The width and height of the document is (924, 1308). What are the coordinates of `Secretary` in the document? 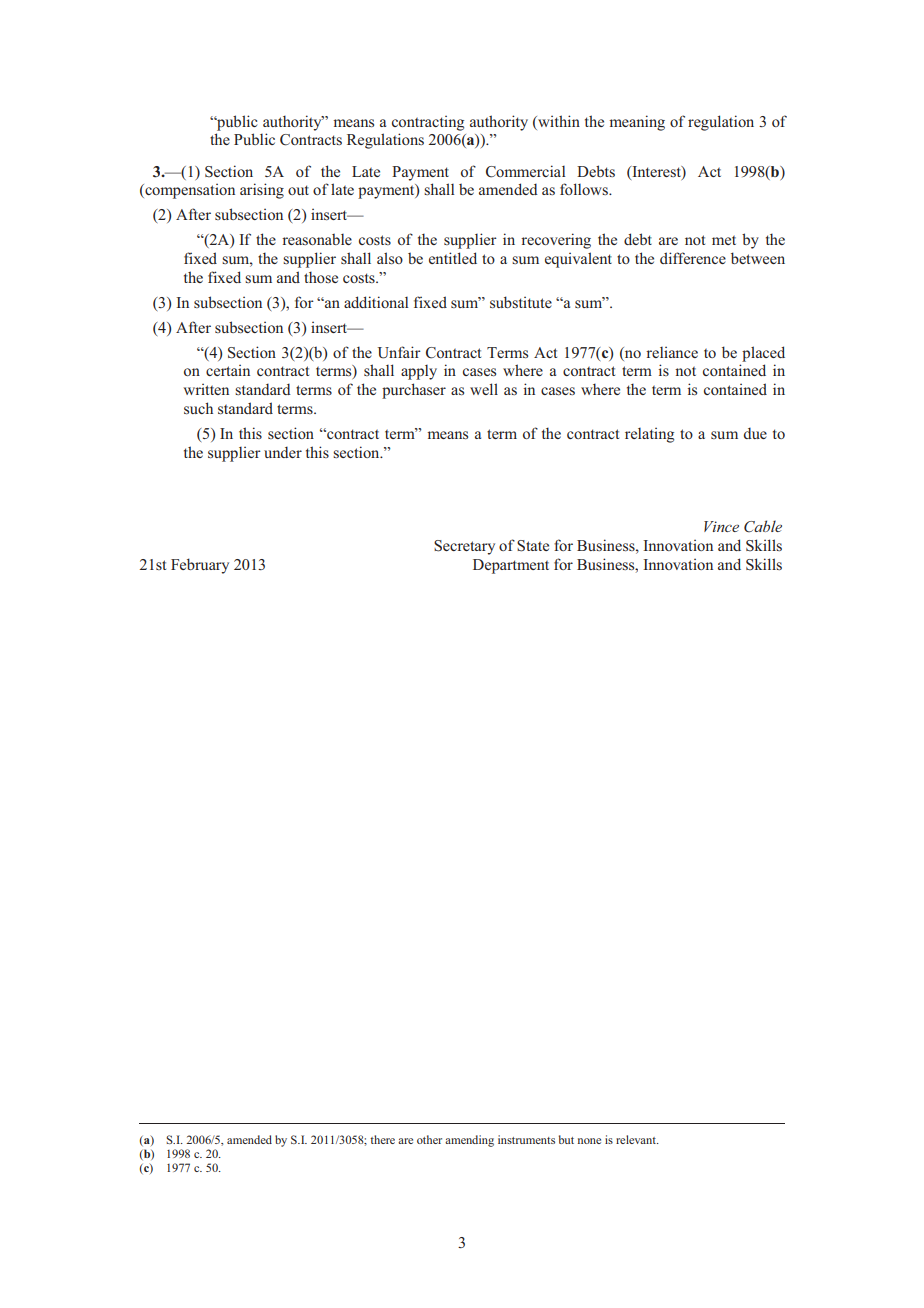 It's located at (464, 547).
